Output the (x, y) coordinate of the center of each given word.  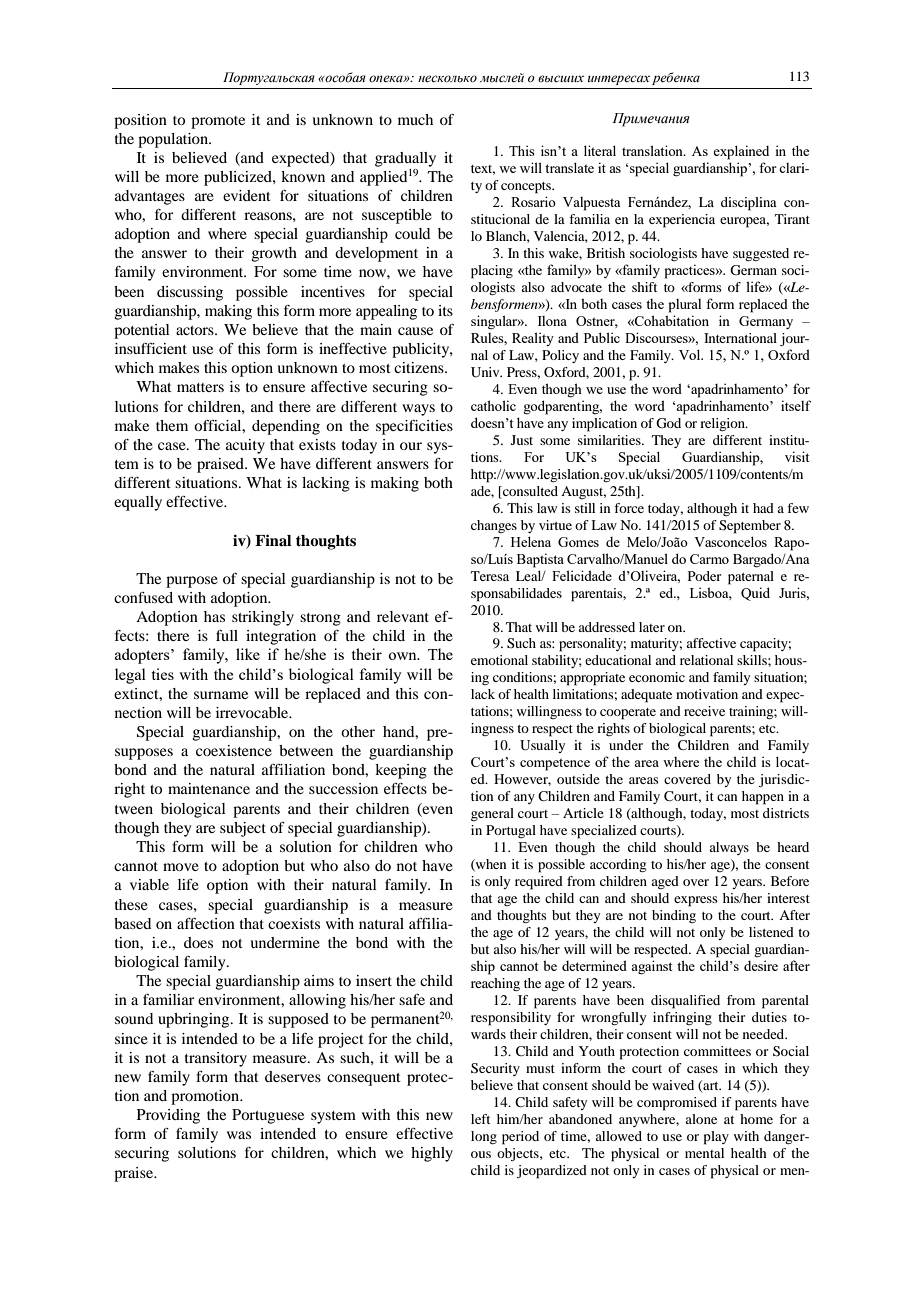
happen (763, 798)
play (716, 1138)
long (484, 1137)
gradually (405, 159)
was (239, 1135)
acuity (245, 446)
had (763, 508)
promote (218, 122)
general (492, 814)
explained (741, 152)
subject (243, 829)
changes (494, 526)
